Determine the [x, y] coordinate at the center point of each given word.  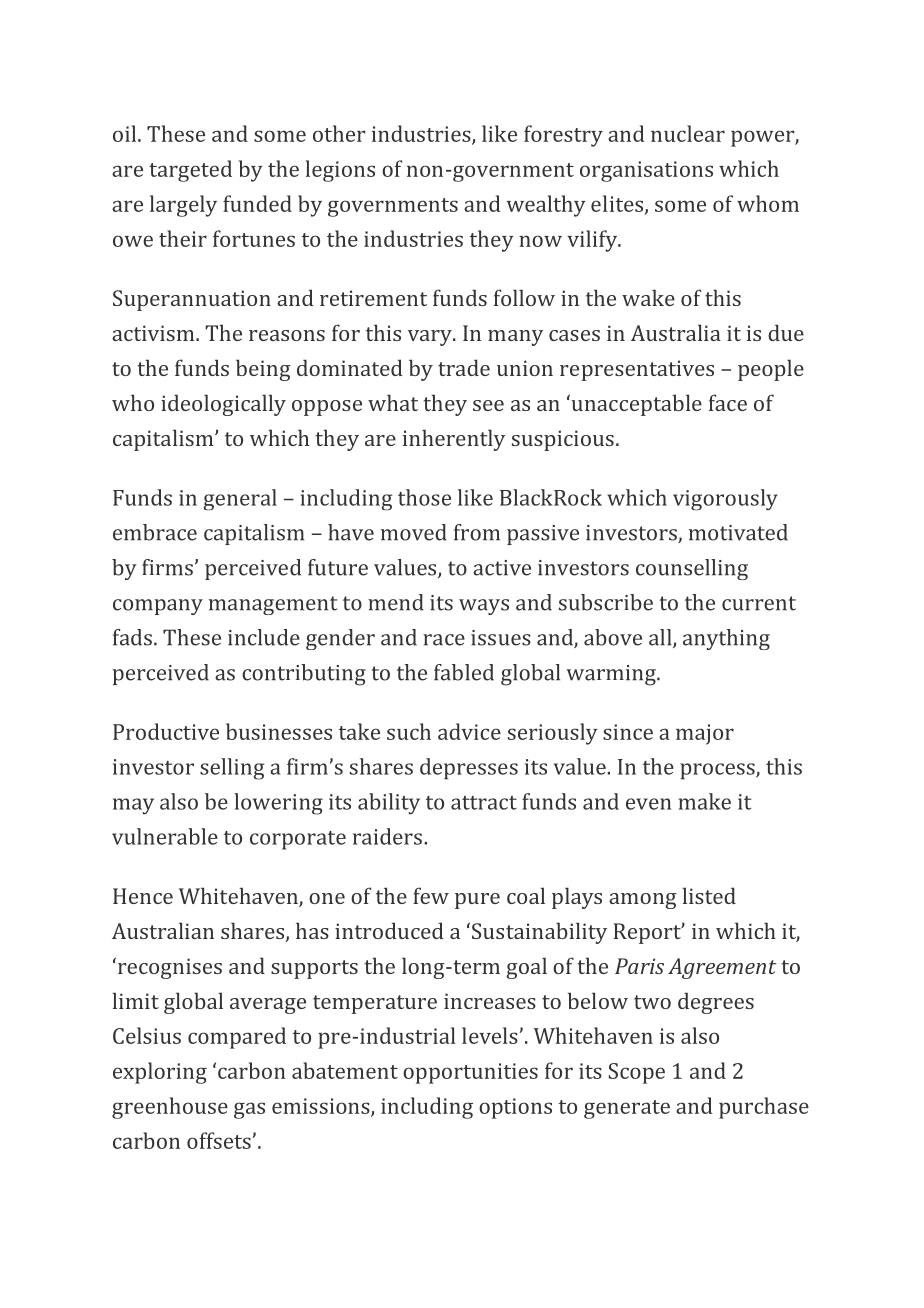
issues [501, 638]
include [264, 637]
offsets [219, 1140]
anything [726, 639]
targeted [190, 171]
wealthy [546, 206]
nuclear [688, 133]
